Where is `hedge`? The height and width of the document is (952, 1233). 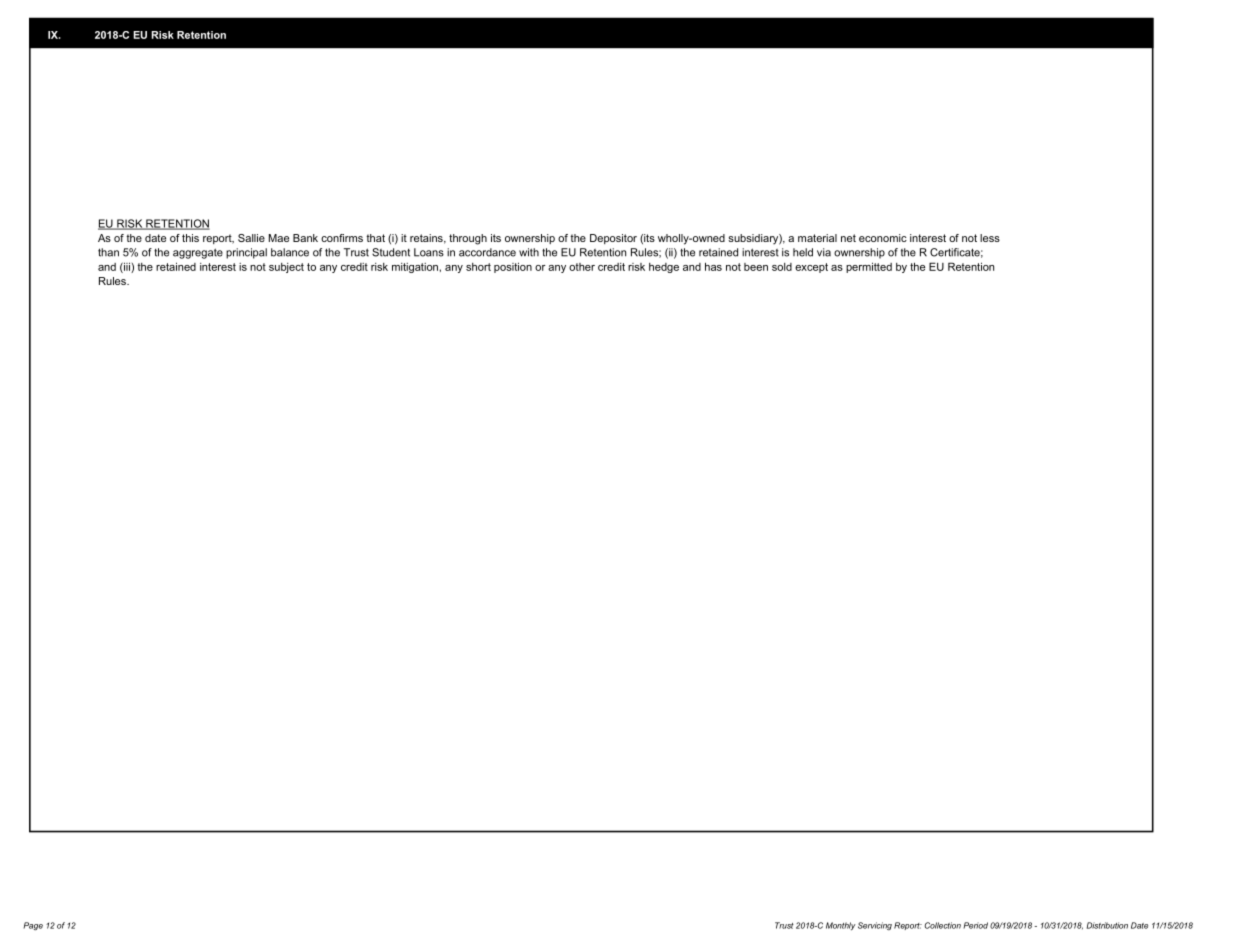
hedge is located at coordinates (664, 268).
